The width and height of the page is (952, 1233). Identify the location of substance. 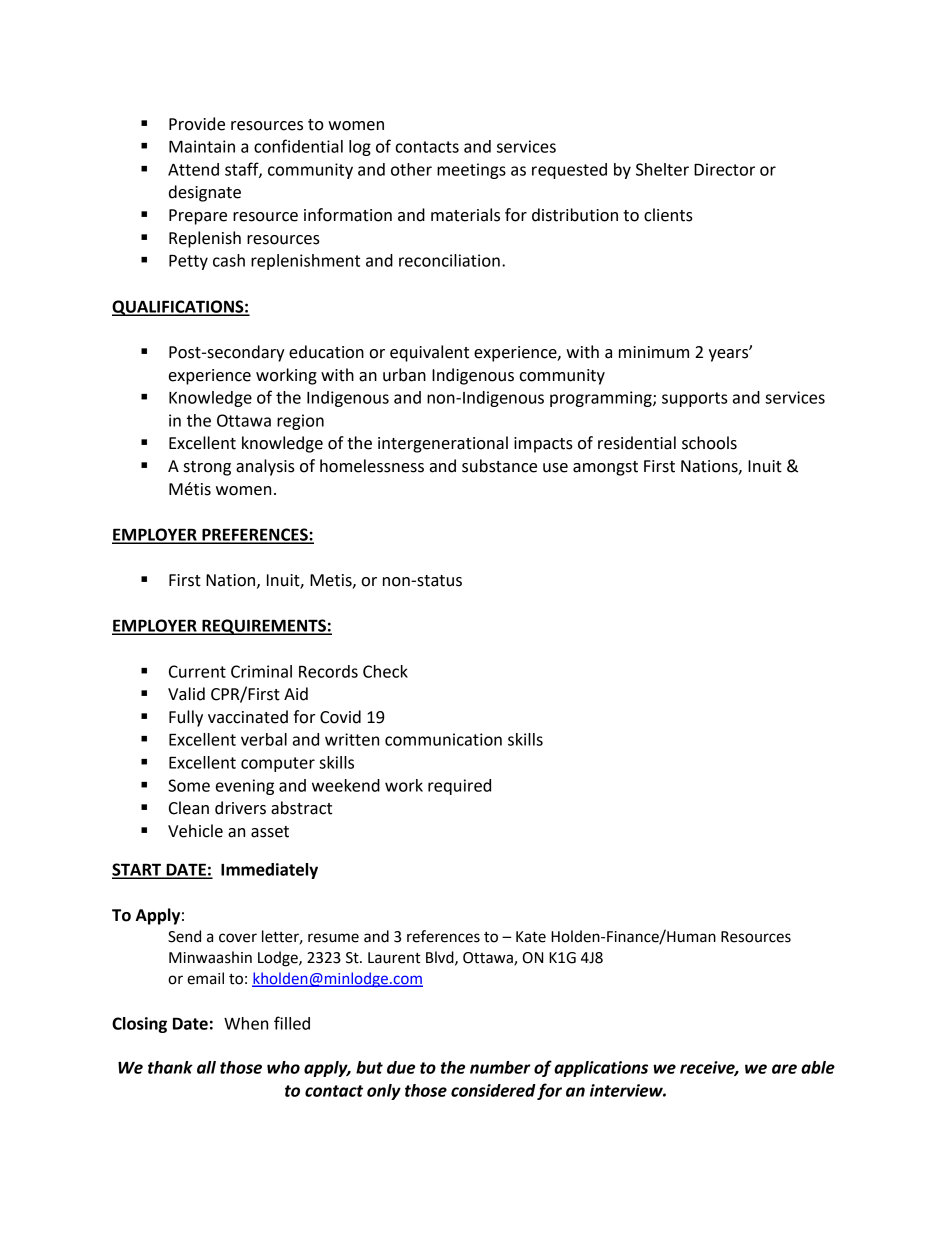
(499, 466).
